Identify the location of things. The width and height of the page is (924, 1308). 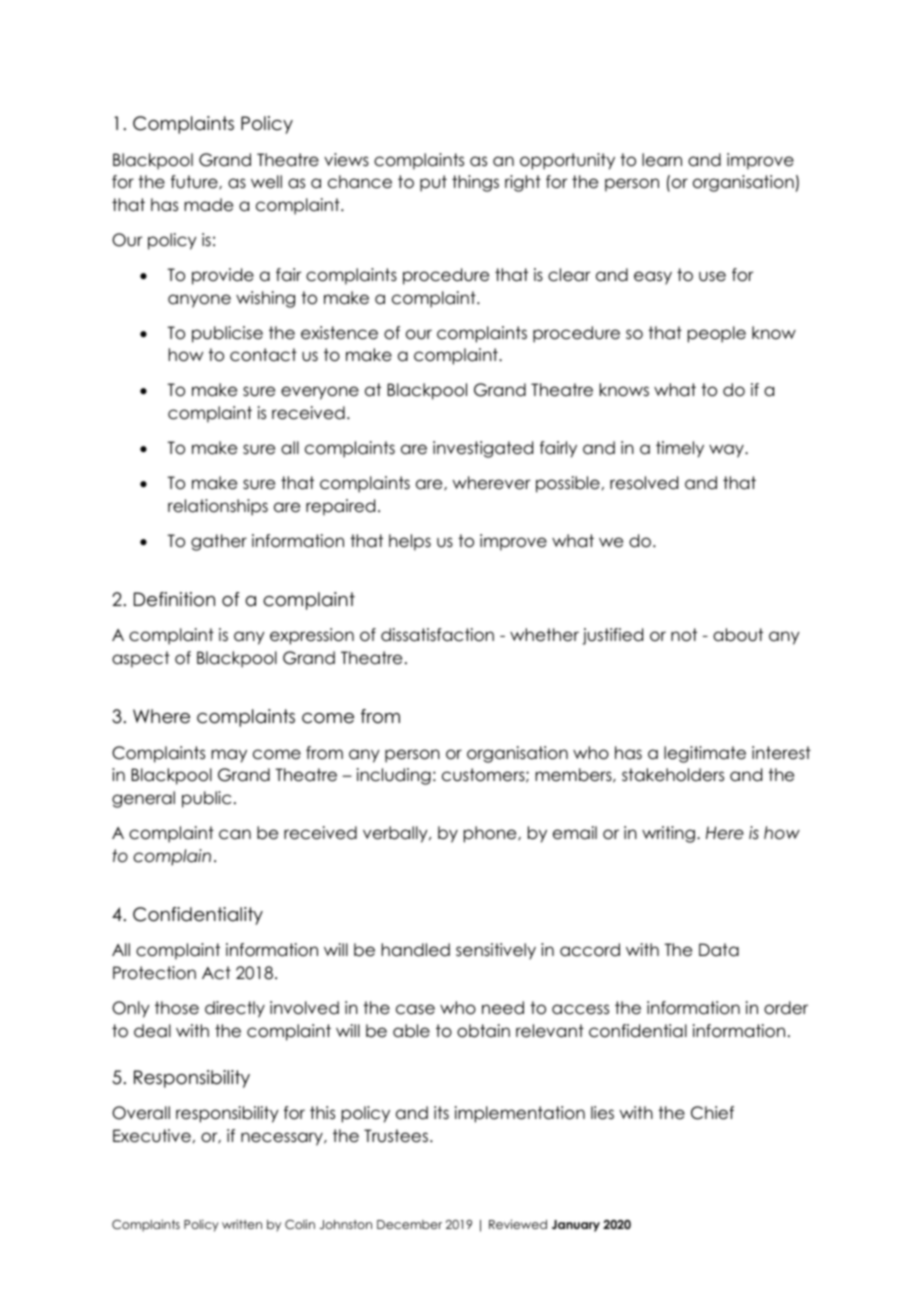
(475, 183).
